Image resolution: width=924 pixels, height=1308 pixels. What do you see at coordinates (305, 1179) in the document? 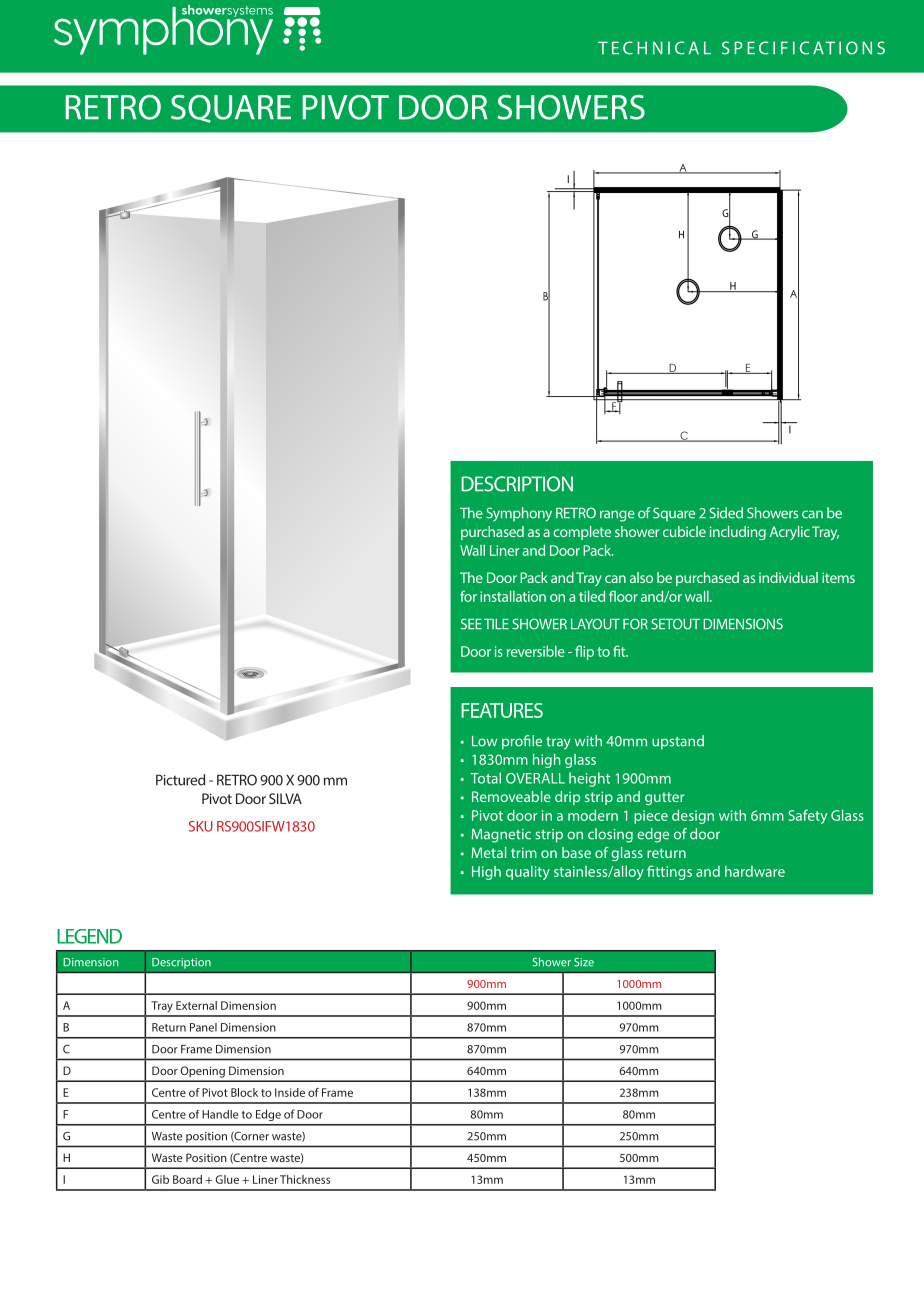
I see `Thickness` at bounding box center [305, 1179].
